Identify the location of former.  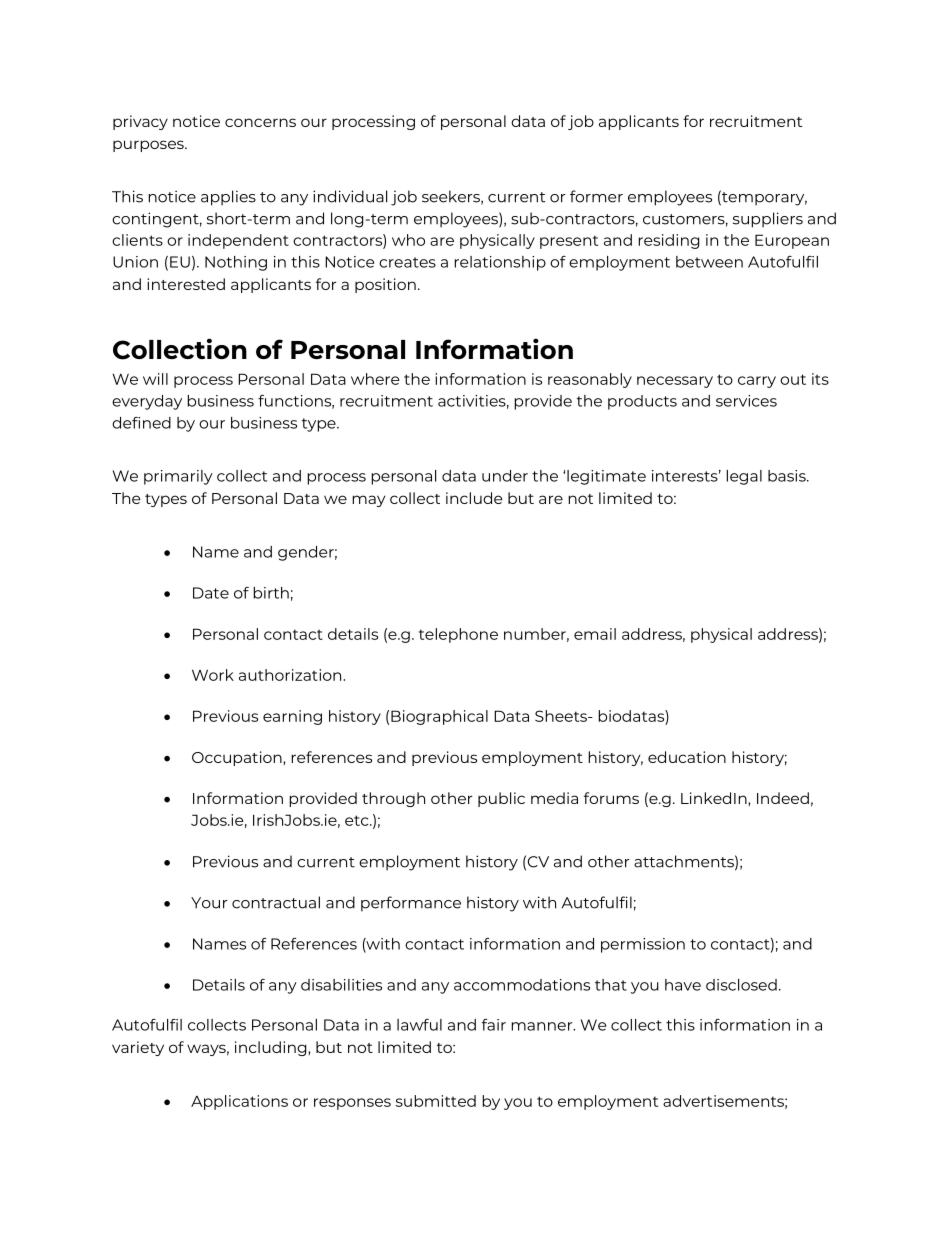
(596, 196).
